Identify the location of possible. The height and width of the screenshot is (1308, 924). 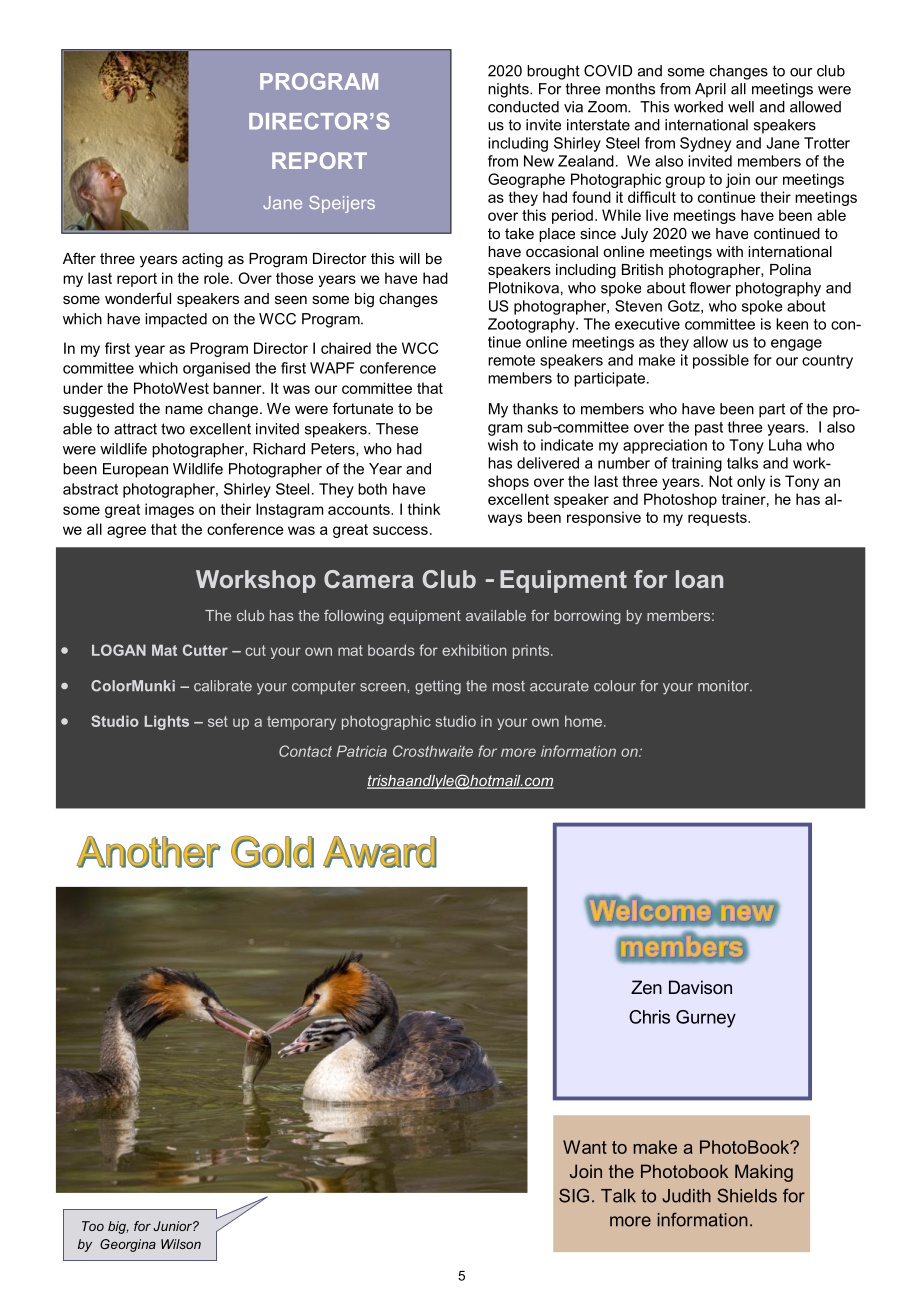
(721, 361).
